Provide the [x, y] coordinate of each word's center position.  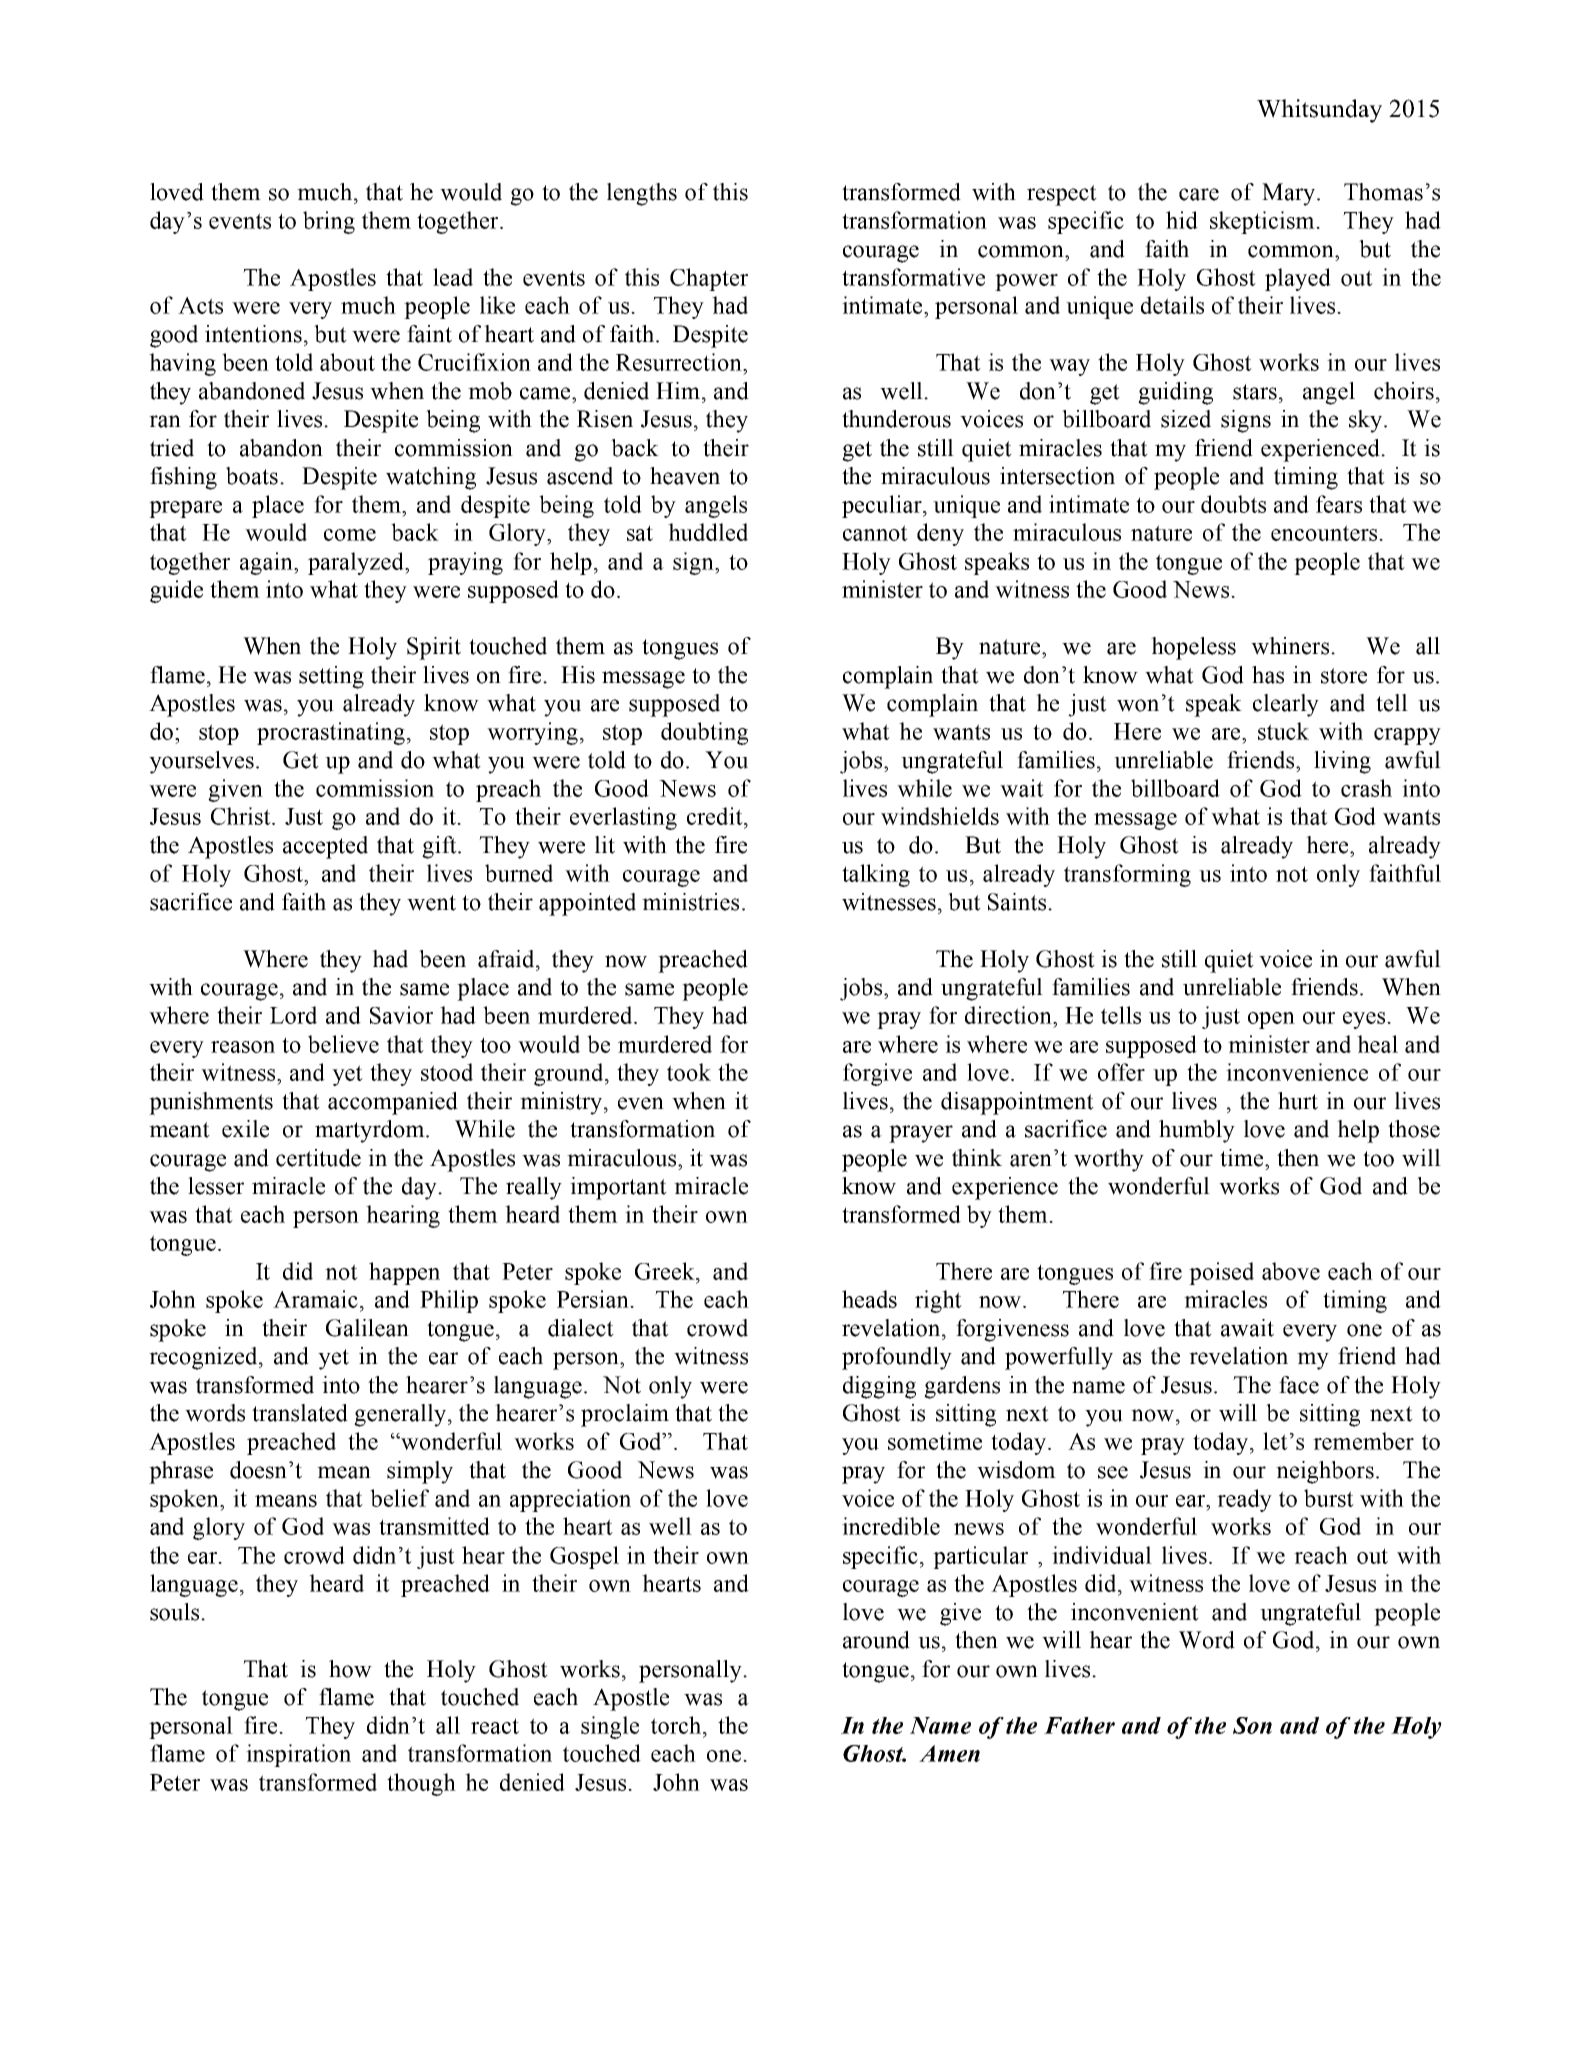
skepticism [1263, 222]
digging [879, 1387]
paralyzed [357, 563]
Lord [293, 1015]
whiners [1291, 646]
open [1271, 1020]
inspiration [298, 1755]
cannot [875, 533]
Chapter [709, 279]
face [1299, 1385]
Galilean [367, 1328]
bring [329, 222]
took [689, 1072]
